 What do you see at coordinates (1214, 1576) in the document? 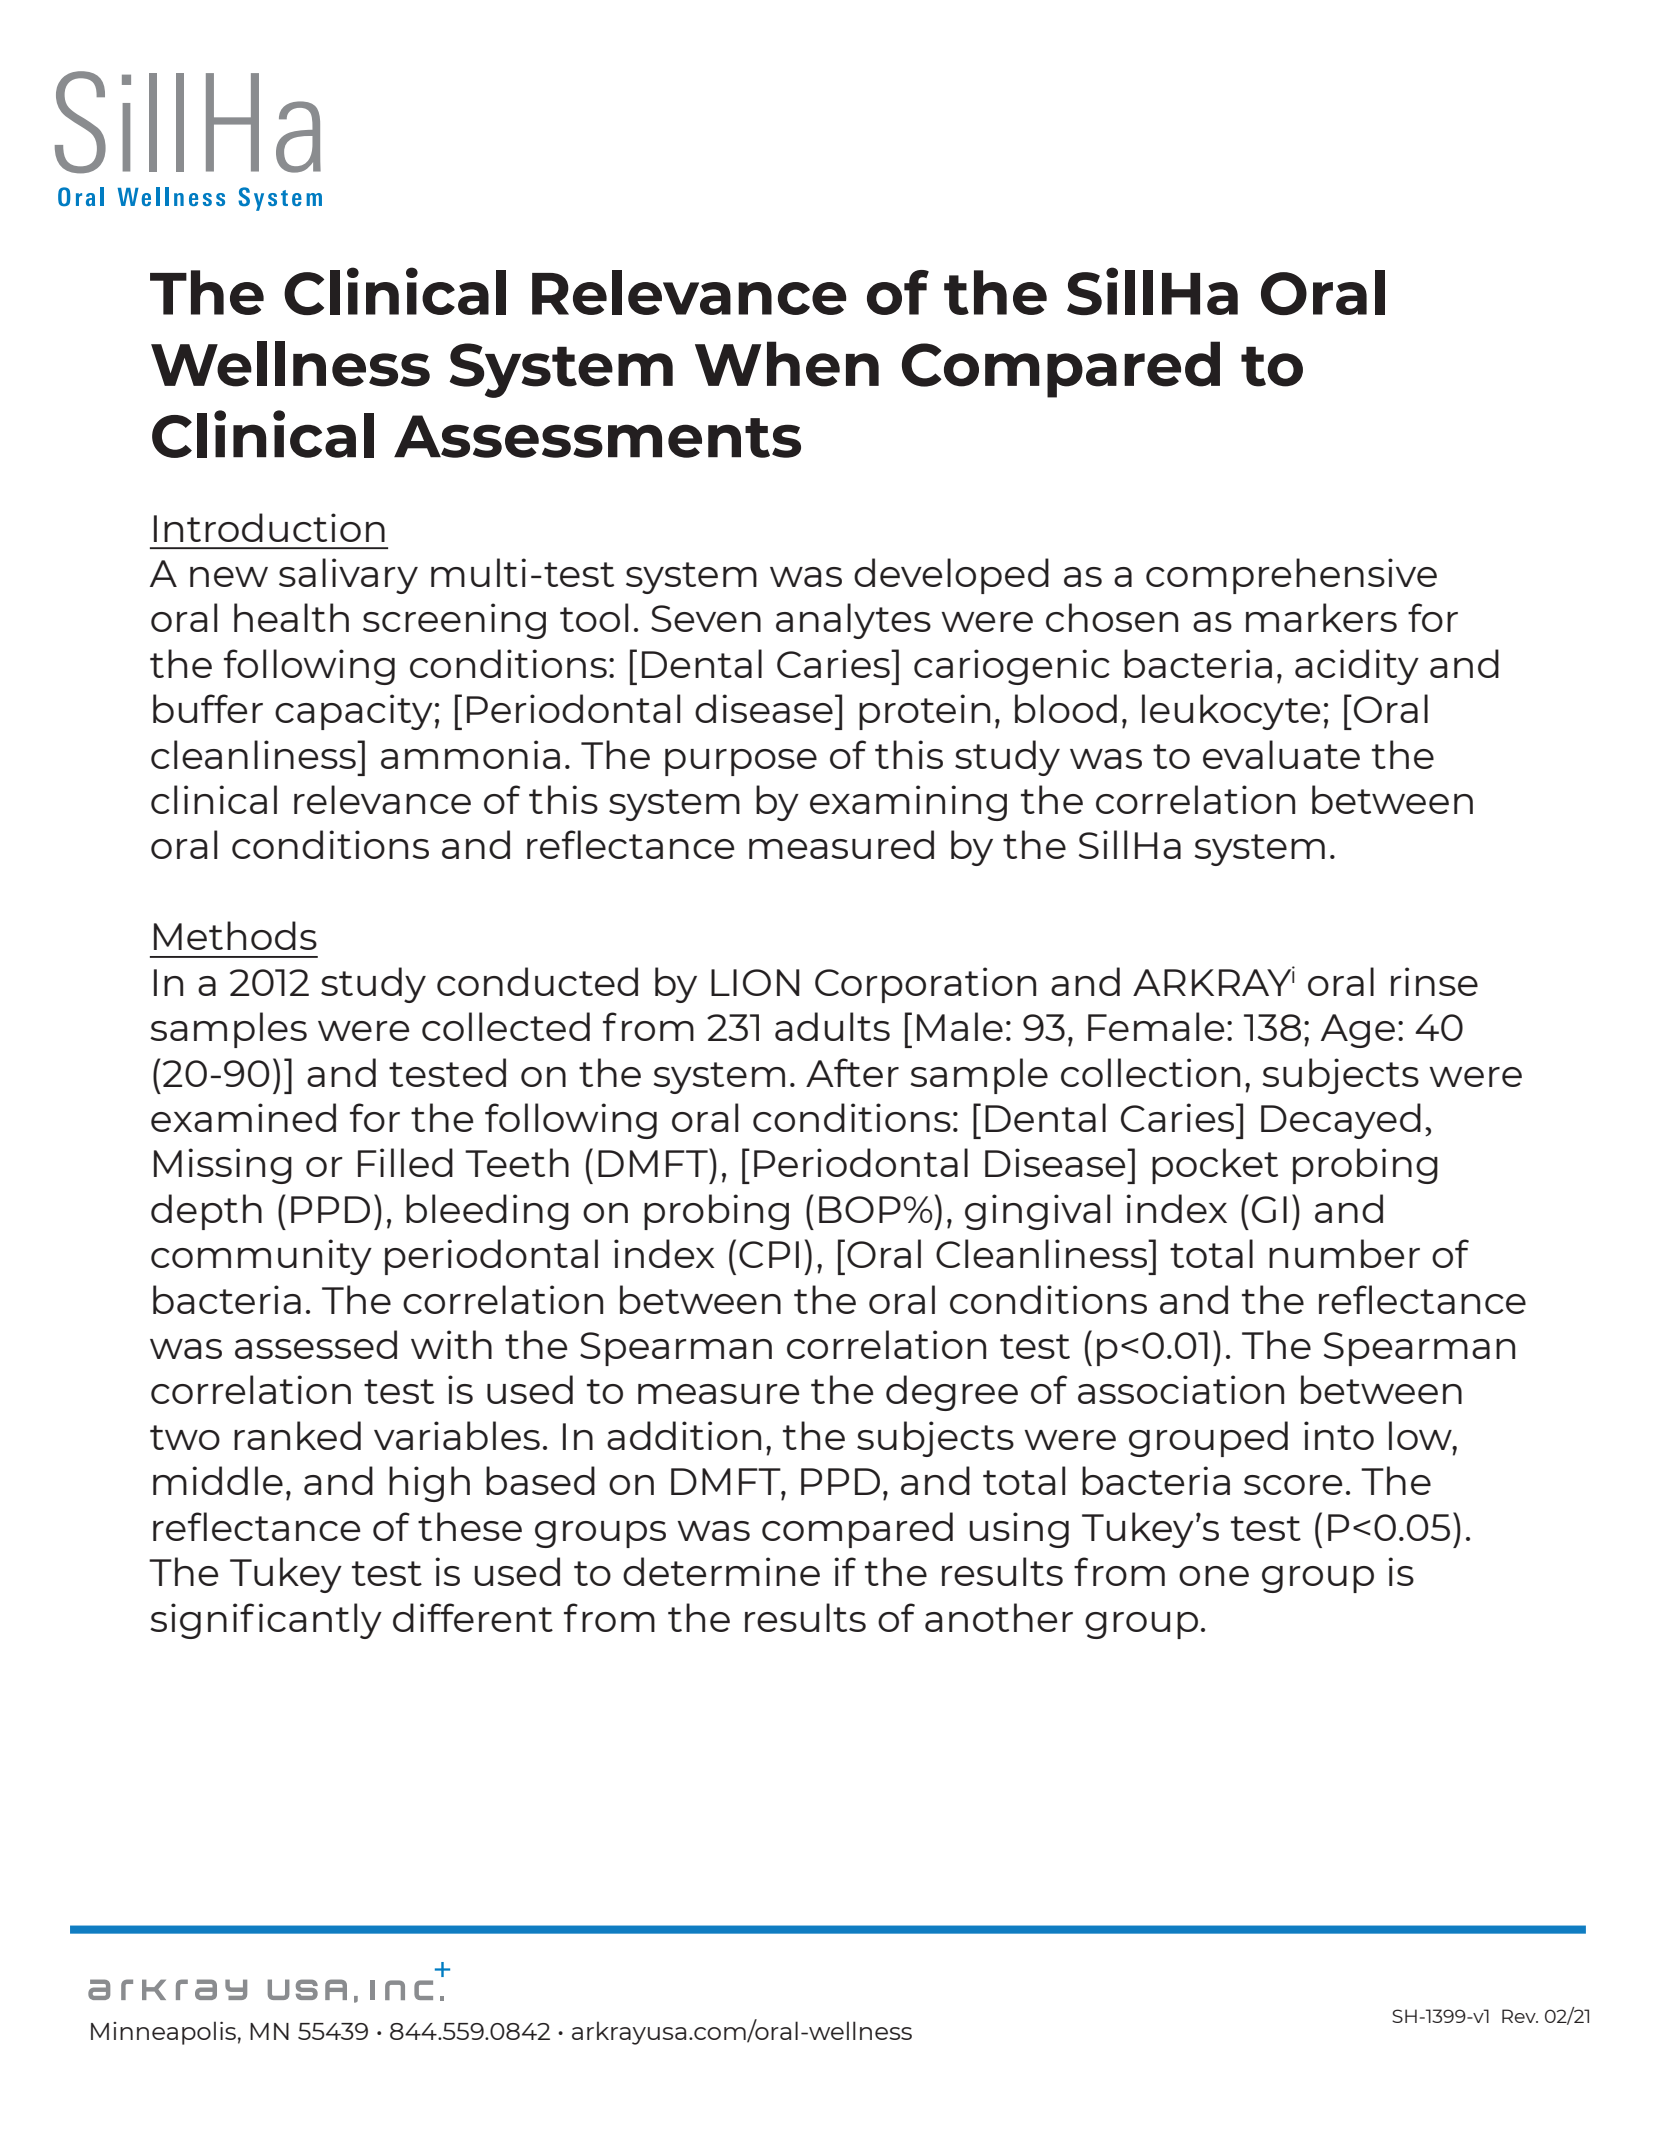
I see `one` at bounding box center [1214, 1576].
